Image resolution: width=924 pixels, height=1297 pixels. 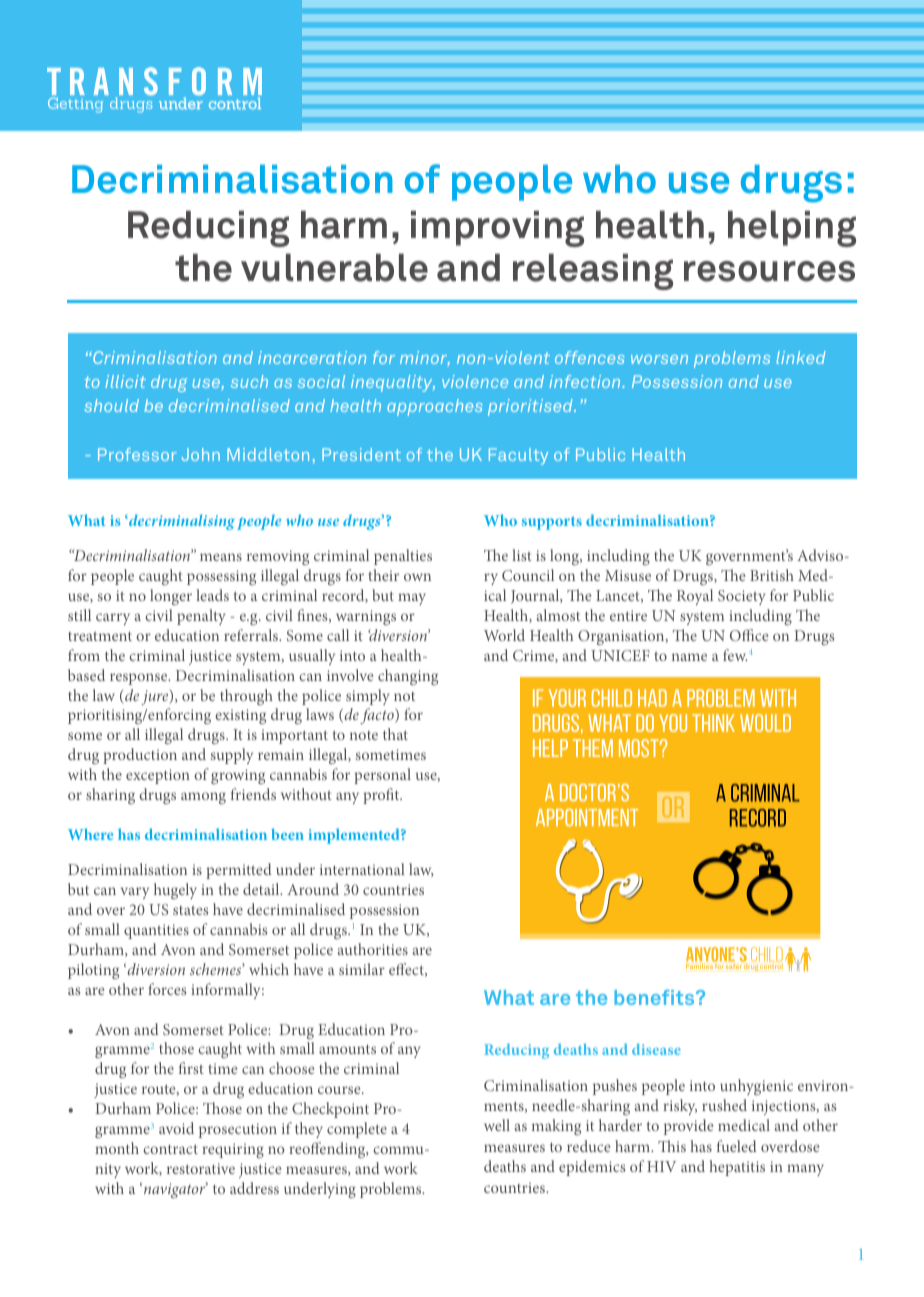 What do you see at coordinates (497, 229) in the image?
I see `improving` at bounding box center [497, 229].
